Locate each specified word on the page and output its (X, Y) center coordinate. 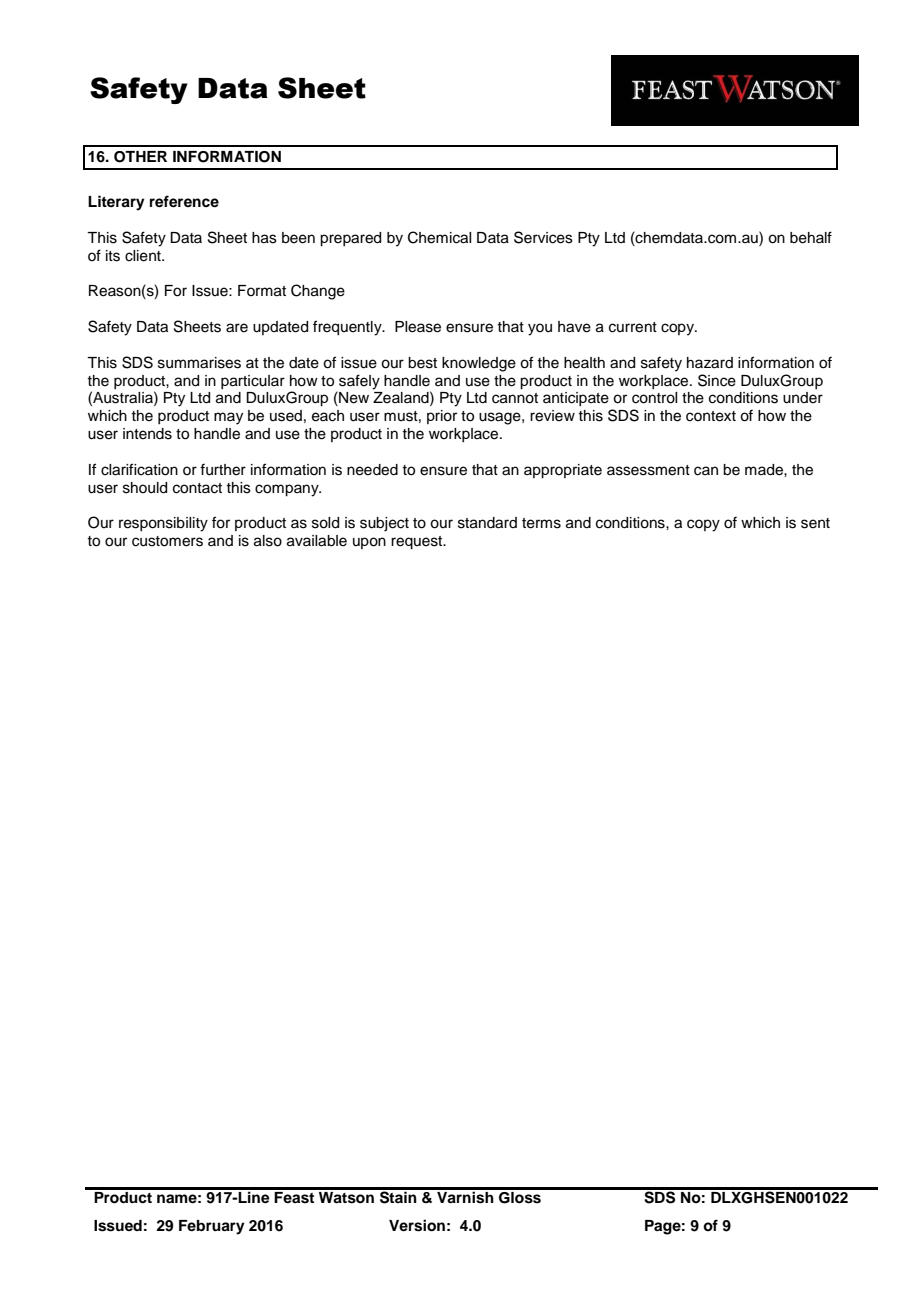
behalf (811, 237)
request (418, 543)
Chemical (439, 237)
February (212, 1227)
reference (184, 201)
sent (815, 523)
